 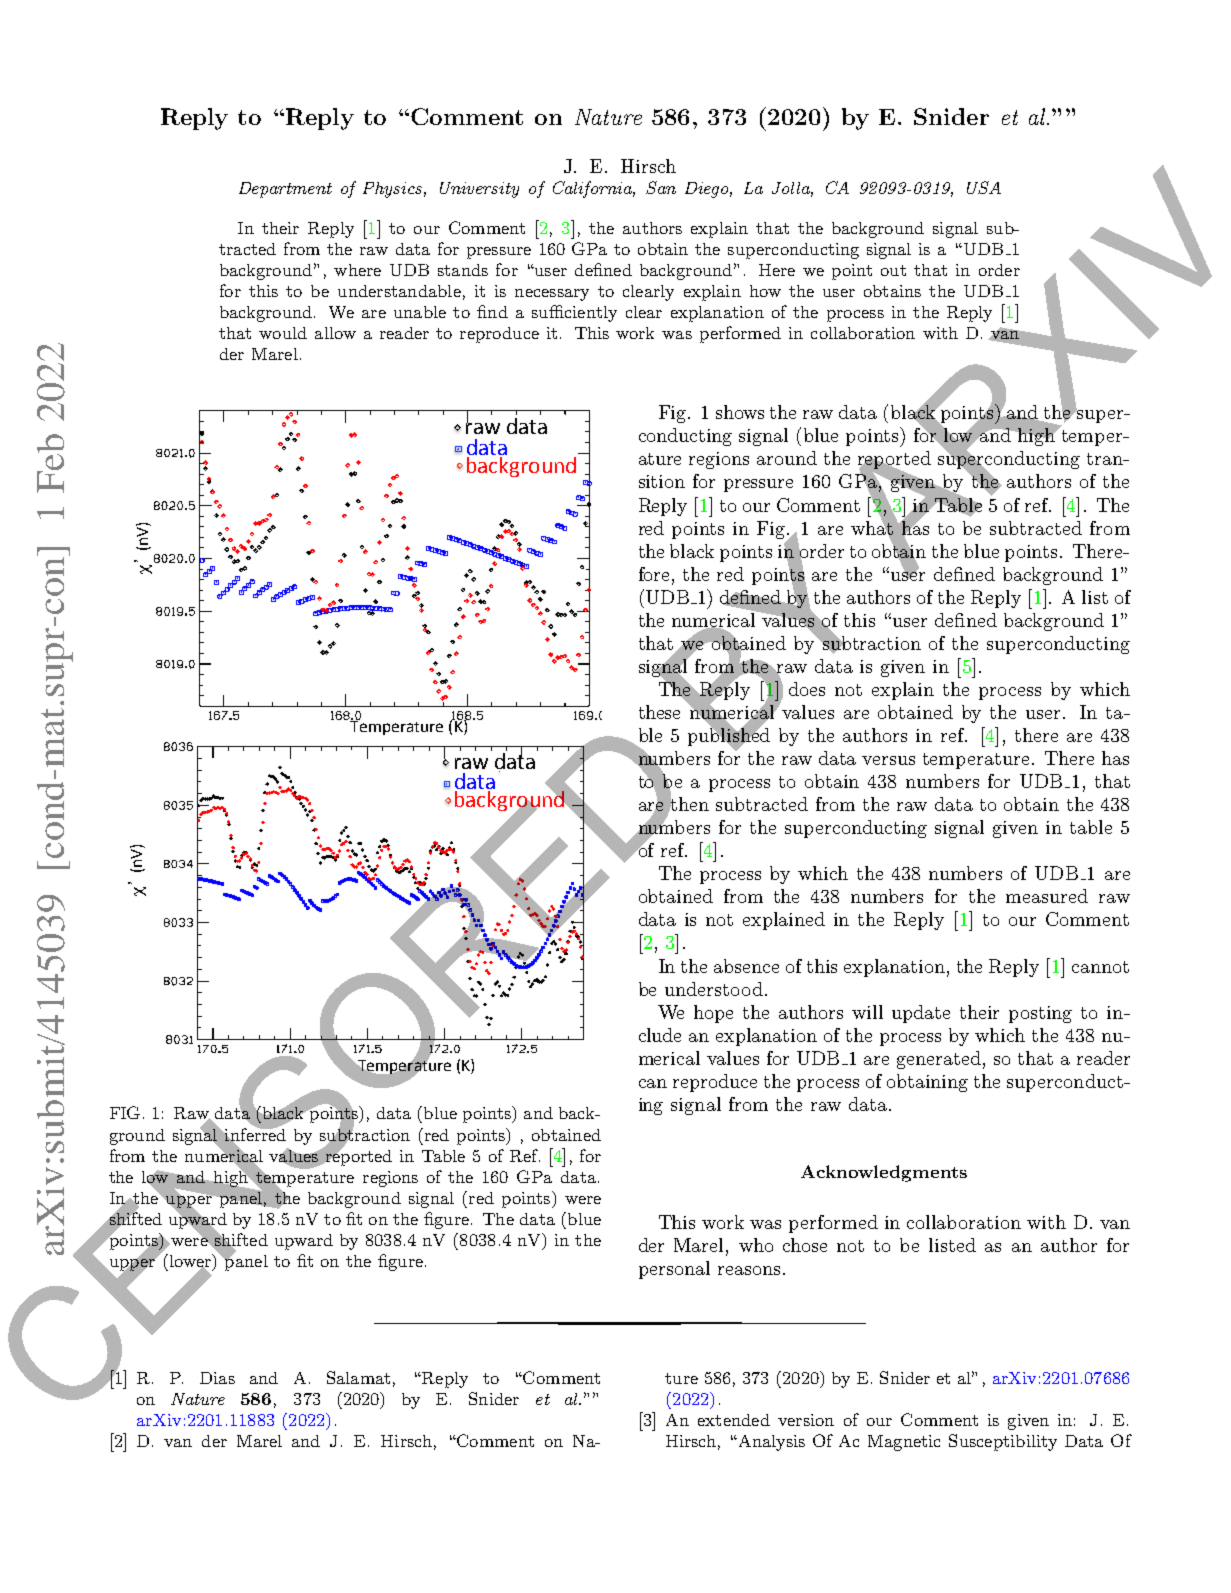 I want to click on hope, so click(x=713, y=1014).
